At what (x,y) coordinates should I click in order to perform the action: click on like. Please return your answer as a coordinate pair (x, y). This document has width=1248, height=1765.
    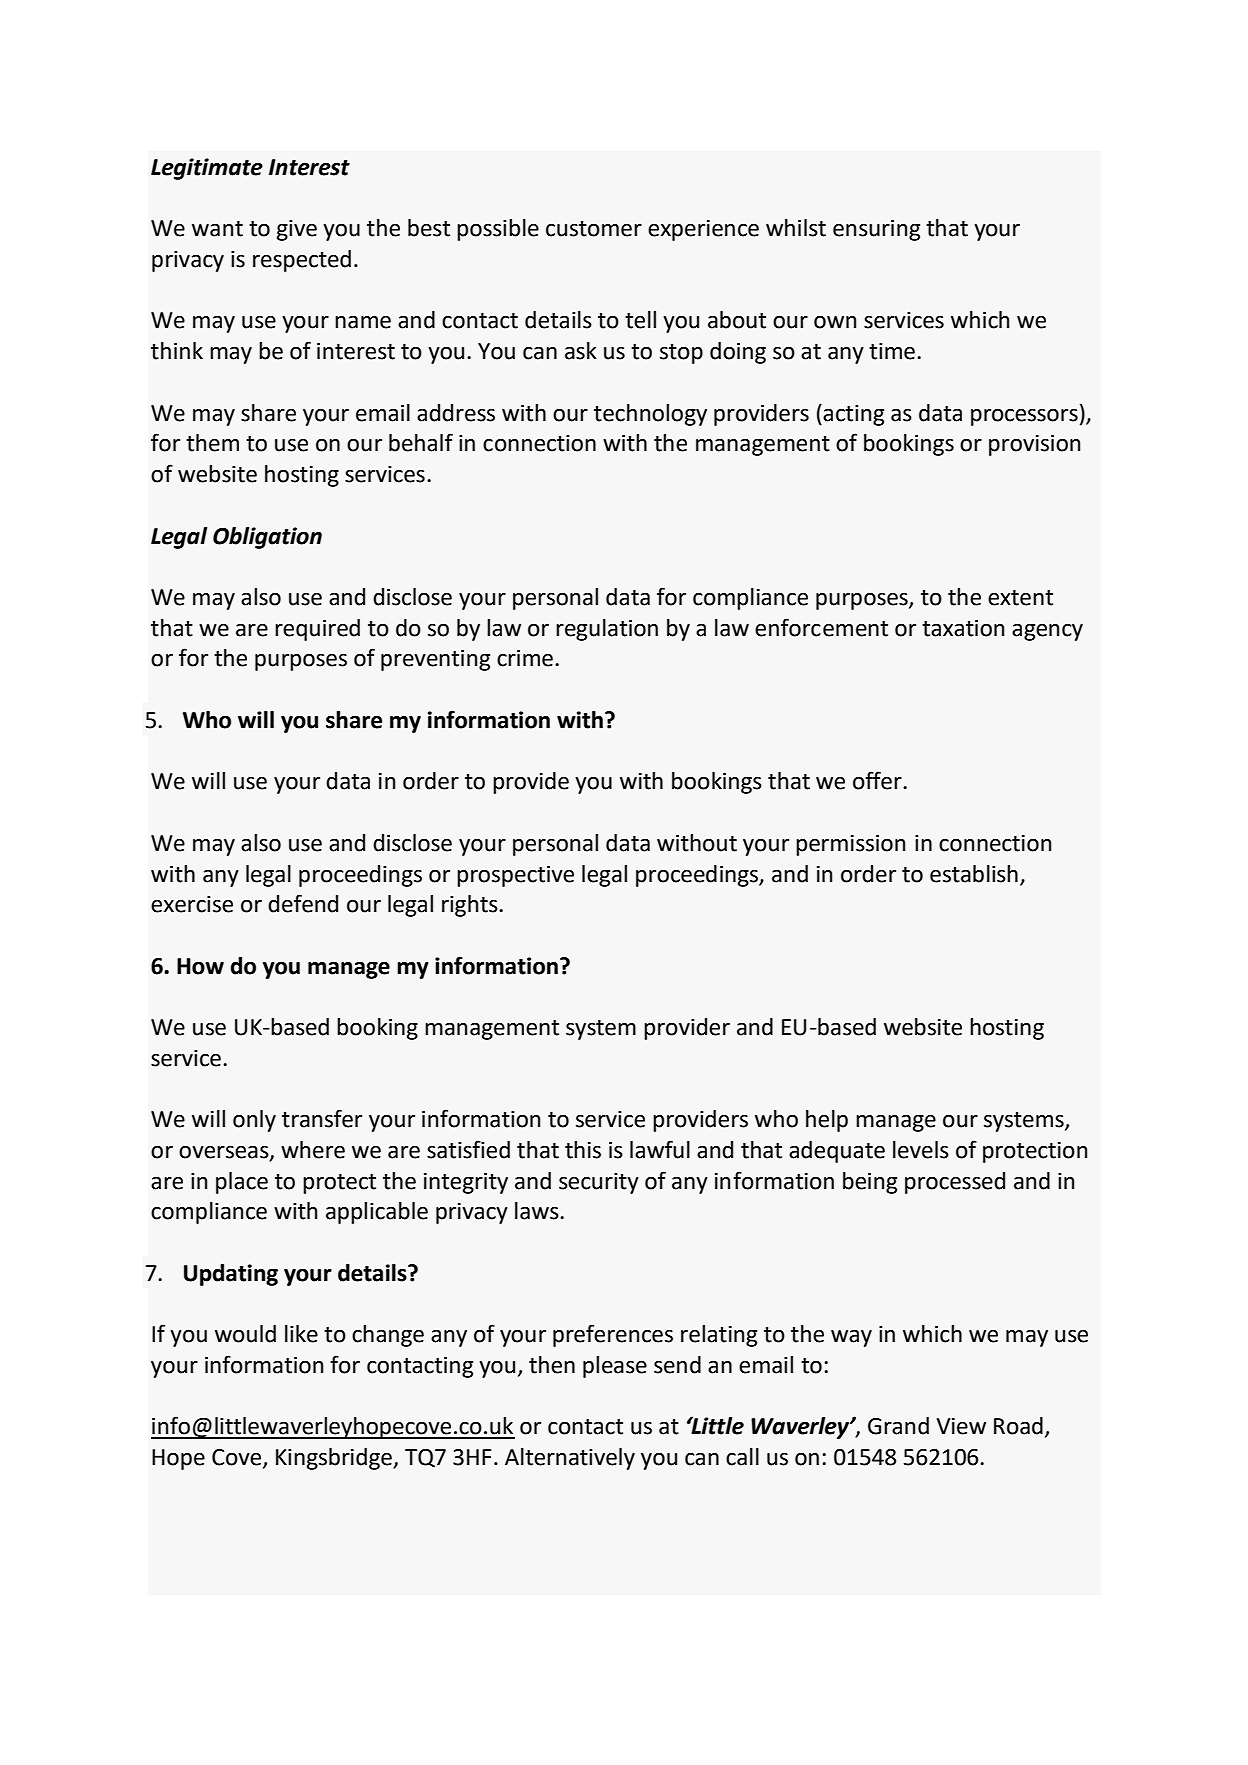
    Looking at the image, I should click on (301, 1334).
